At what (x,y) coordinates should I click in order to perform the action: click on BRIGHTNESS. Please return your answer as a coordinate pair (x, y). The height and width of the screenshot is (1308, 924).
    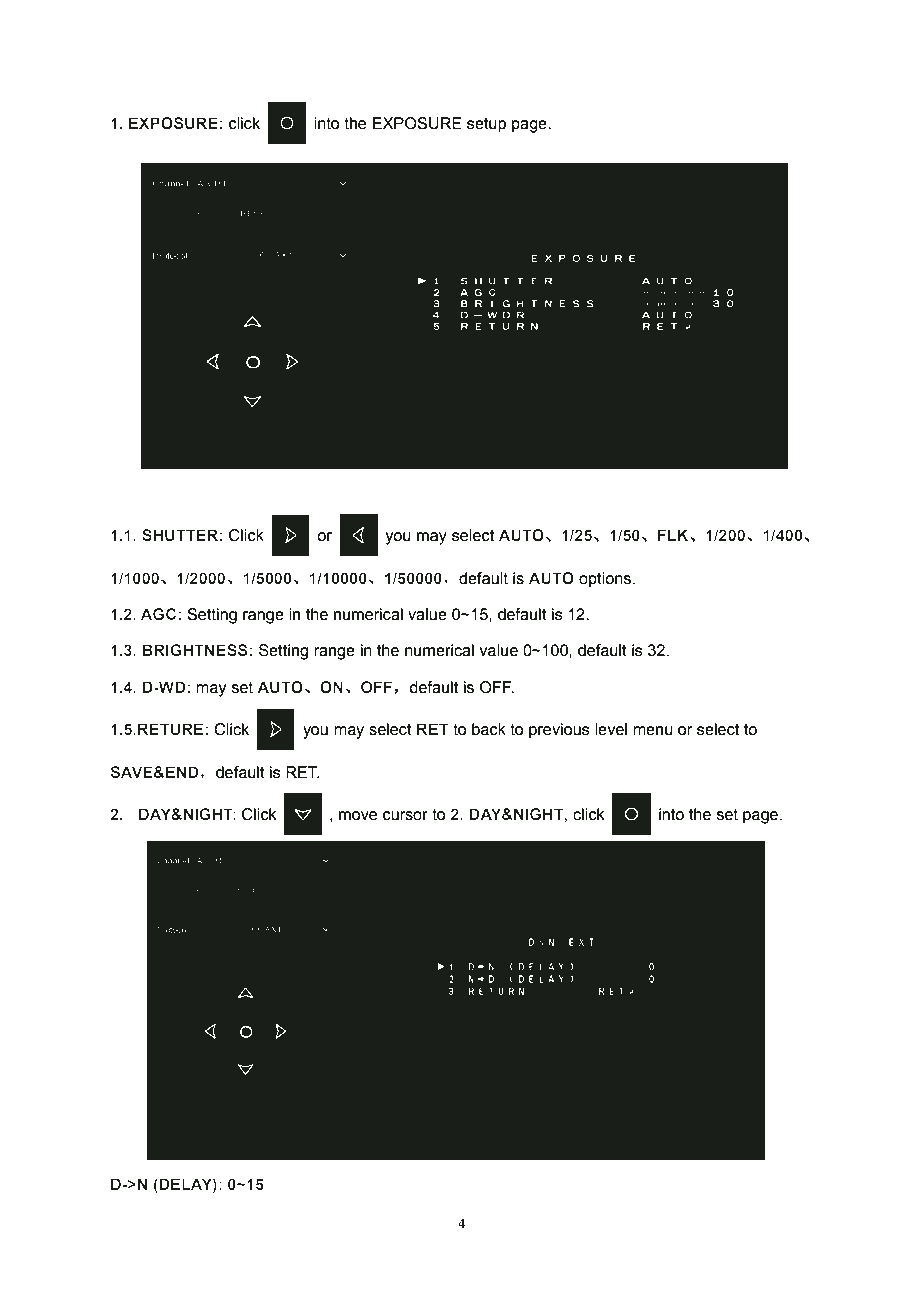
    Looking at the image, I should click on (195, 650).
